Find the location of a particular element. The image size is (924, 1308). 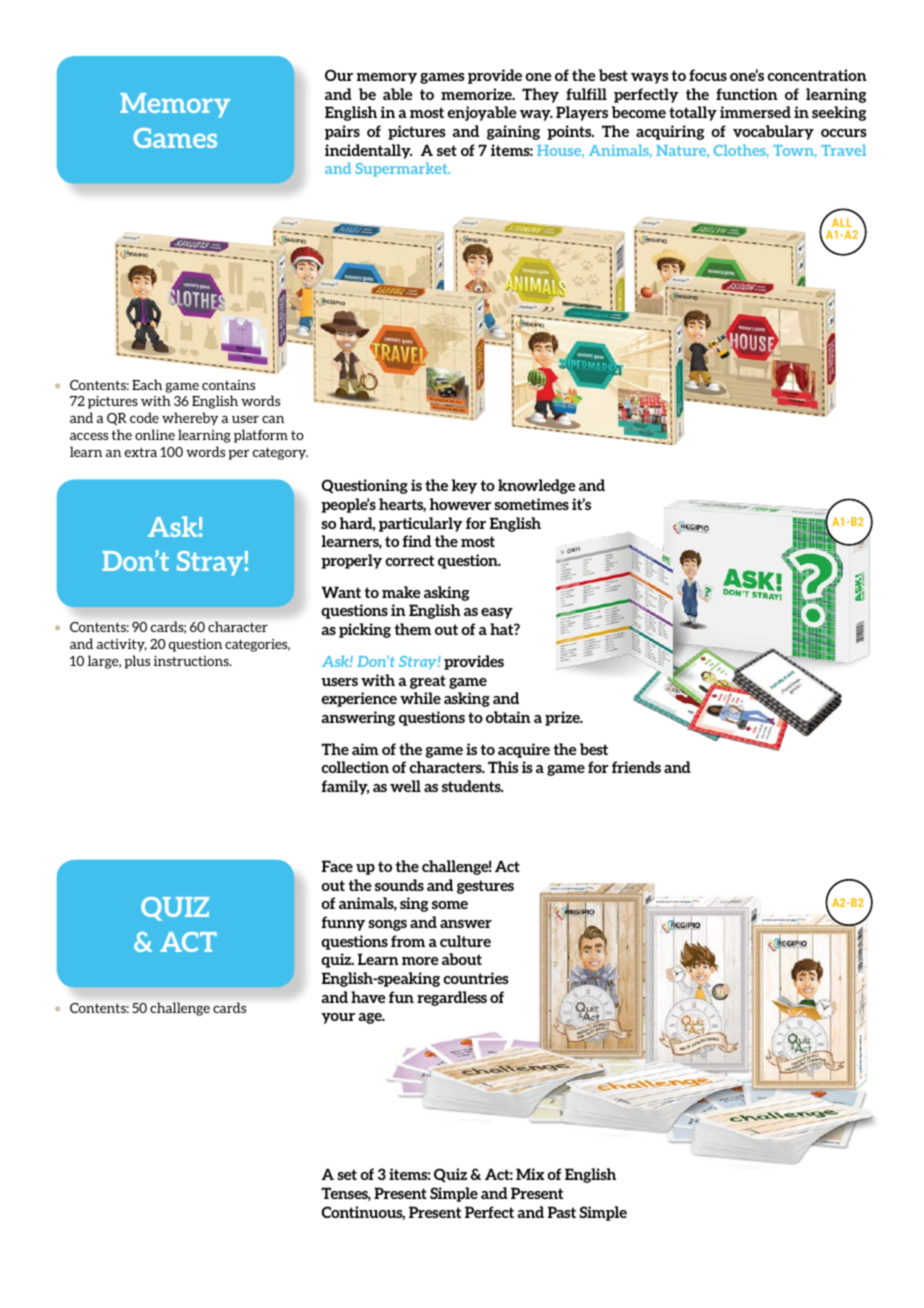

instructions is located at coordinates (192, 661).
